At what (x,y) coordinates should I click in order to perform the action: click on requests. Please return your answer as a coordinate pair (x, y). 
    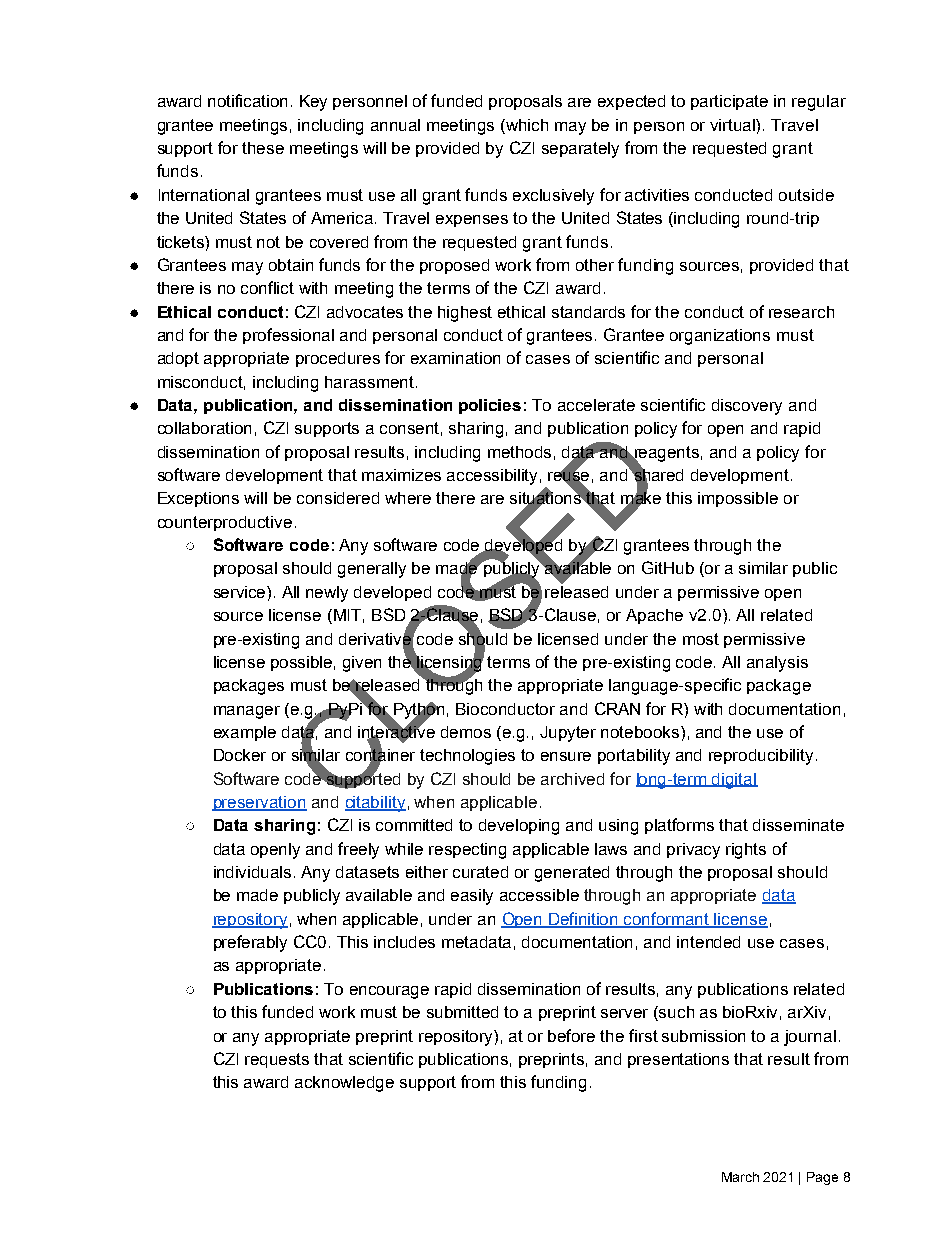
    Looking at the image, I should click on (277, 1060).
